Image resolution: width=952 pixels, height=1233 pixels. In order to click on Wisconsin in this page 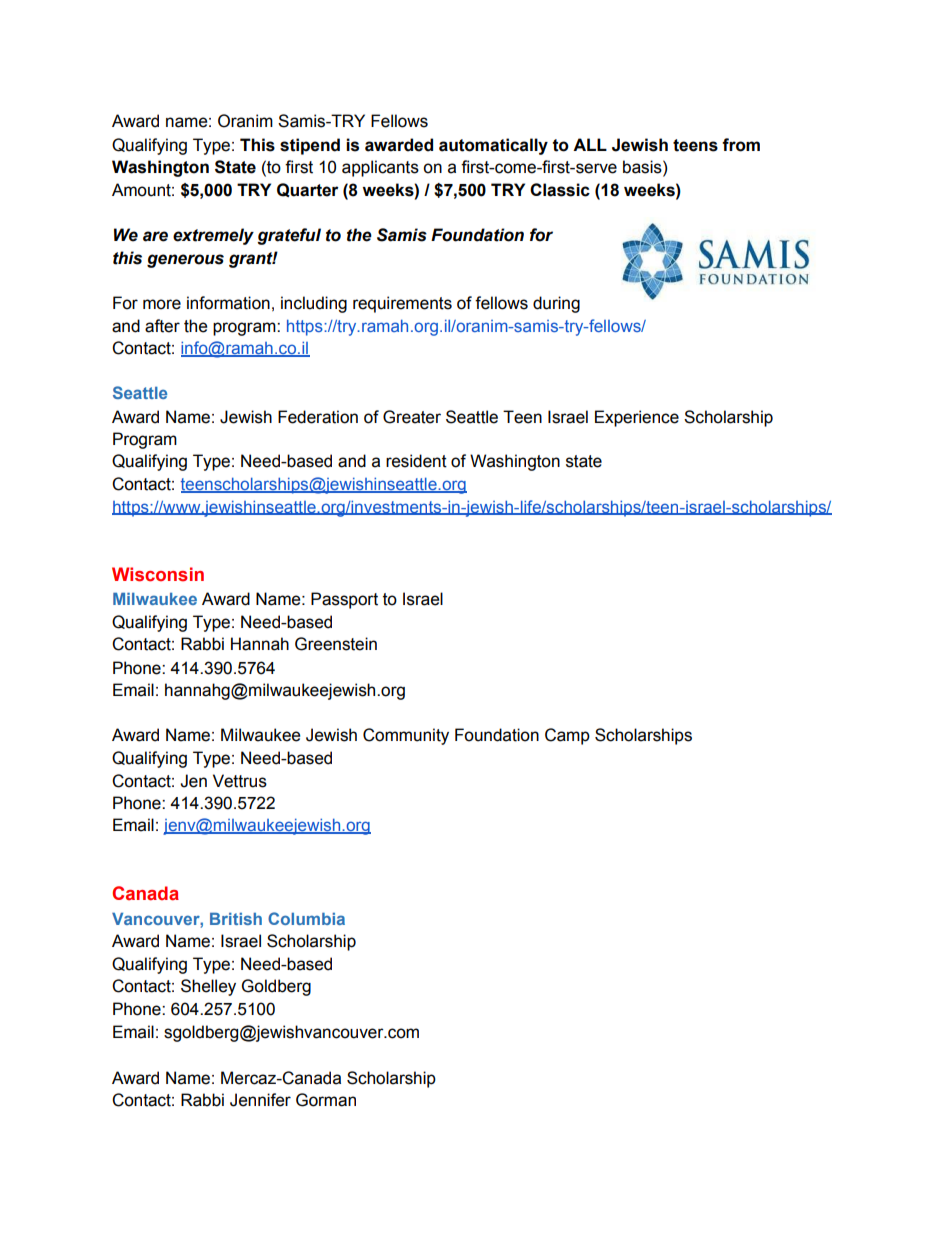, I will do `click(158, 574)`.
